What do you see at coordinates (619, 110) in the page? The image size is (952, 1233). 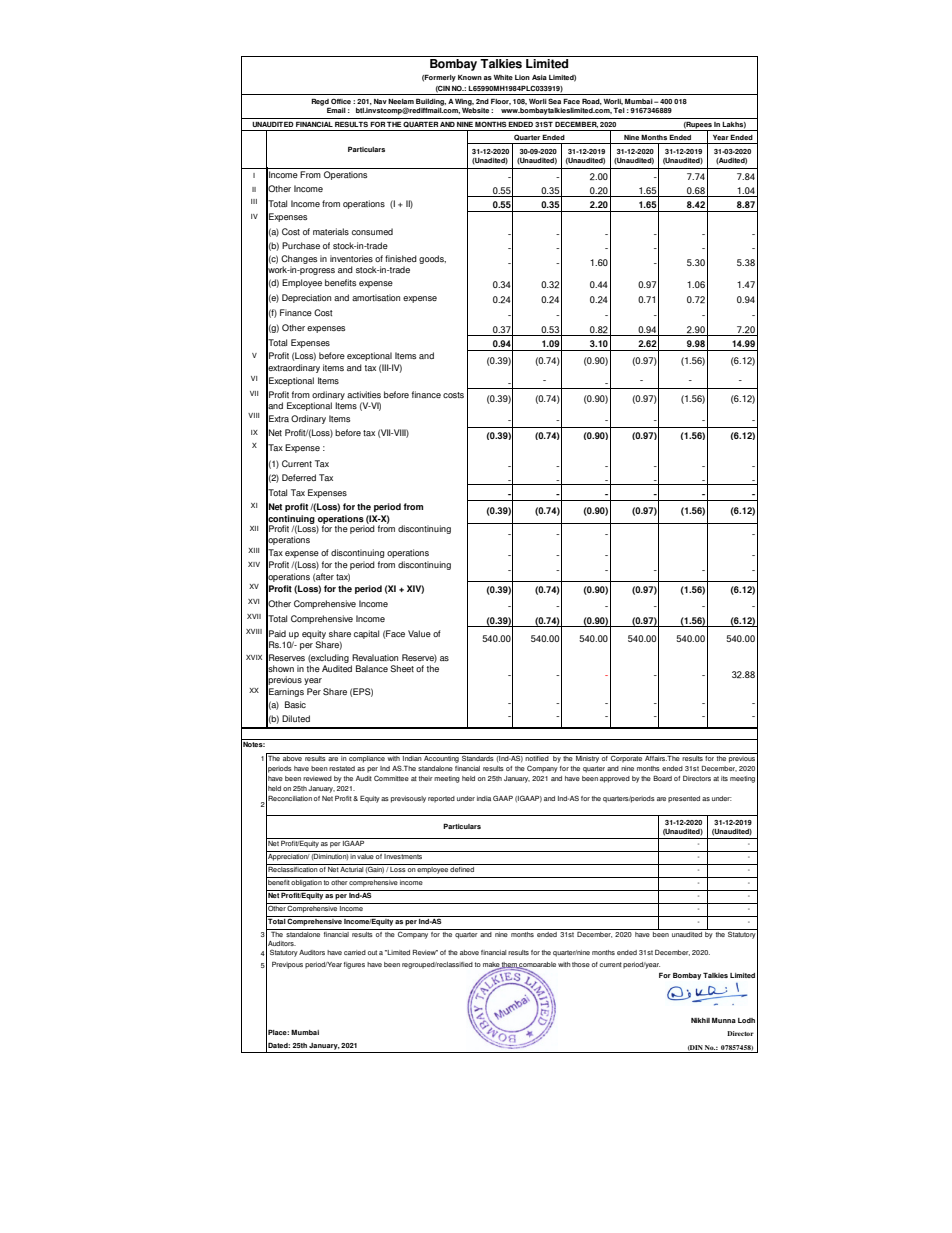 I see `Tel` at bounding box center [619, 110].
